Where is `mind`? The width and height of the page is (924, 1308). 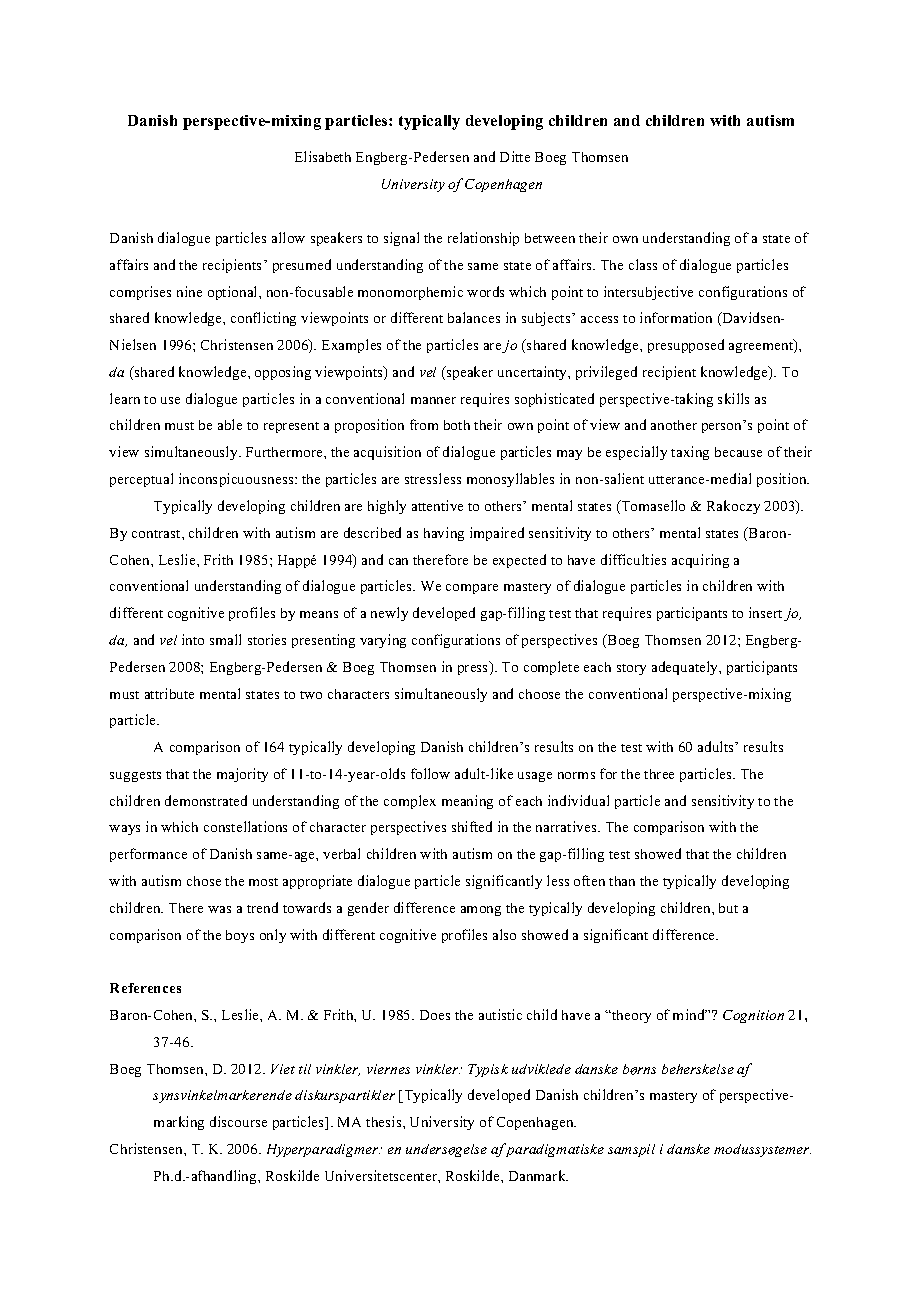
mind is located at coordinates (690, 1014).
